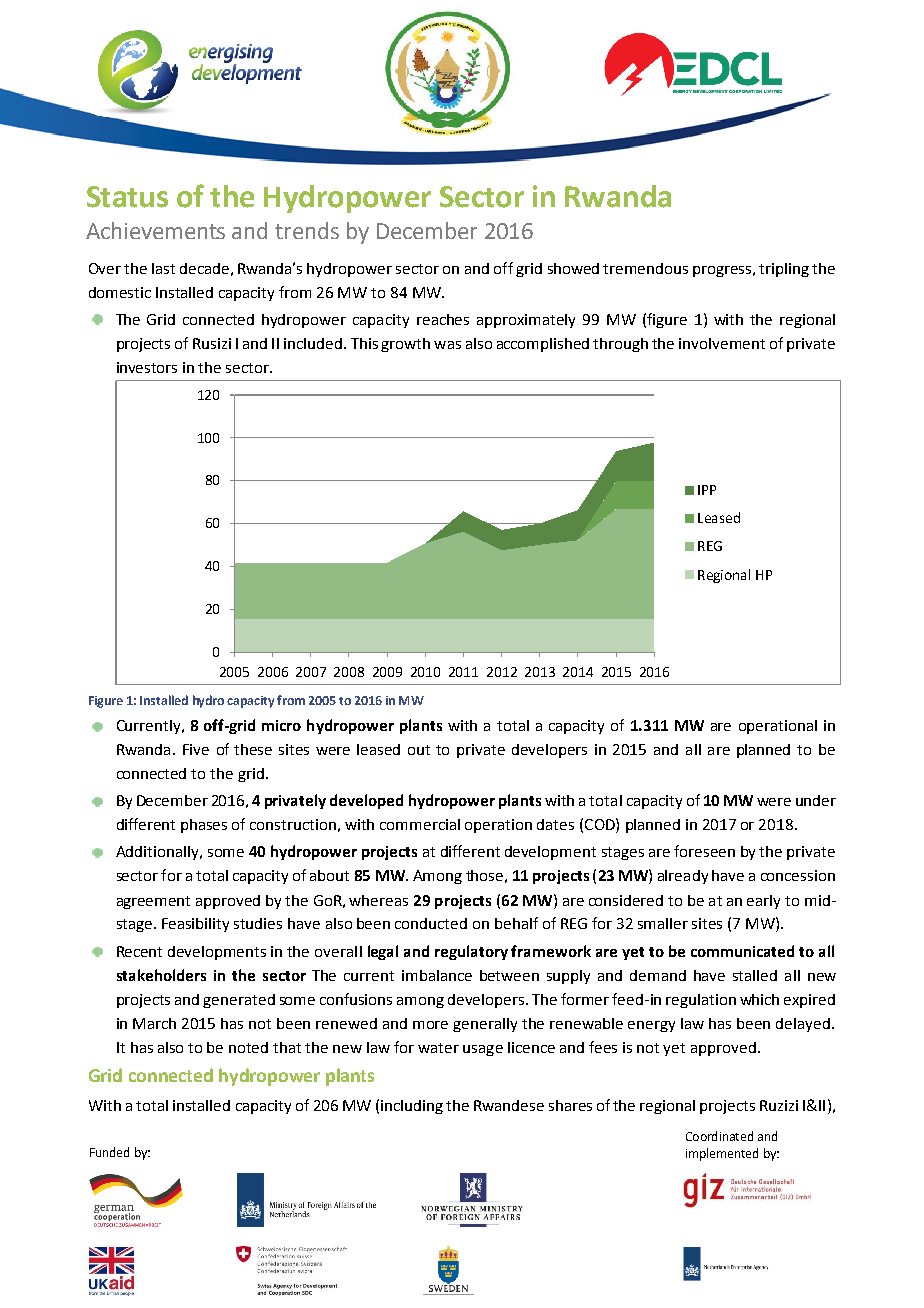  Describe the element at coordinates (573, 268) in the image. I see `showed` at that location.
